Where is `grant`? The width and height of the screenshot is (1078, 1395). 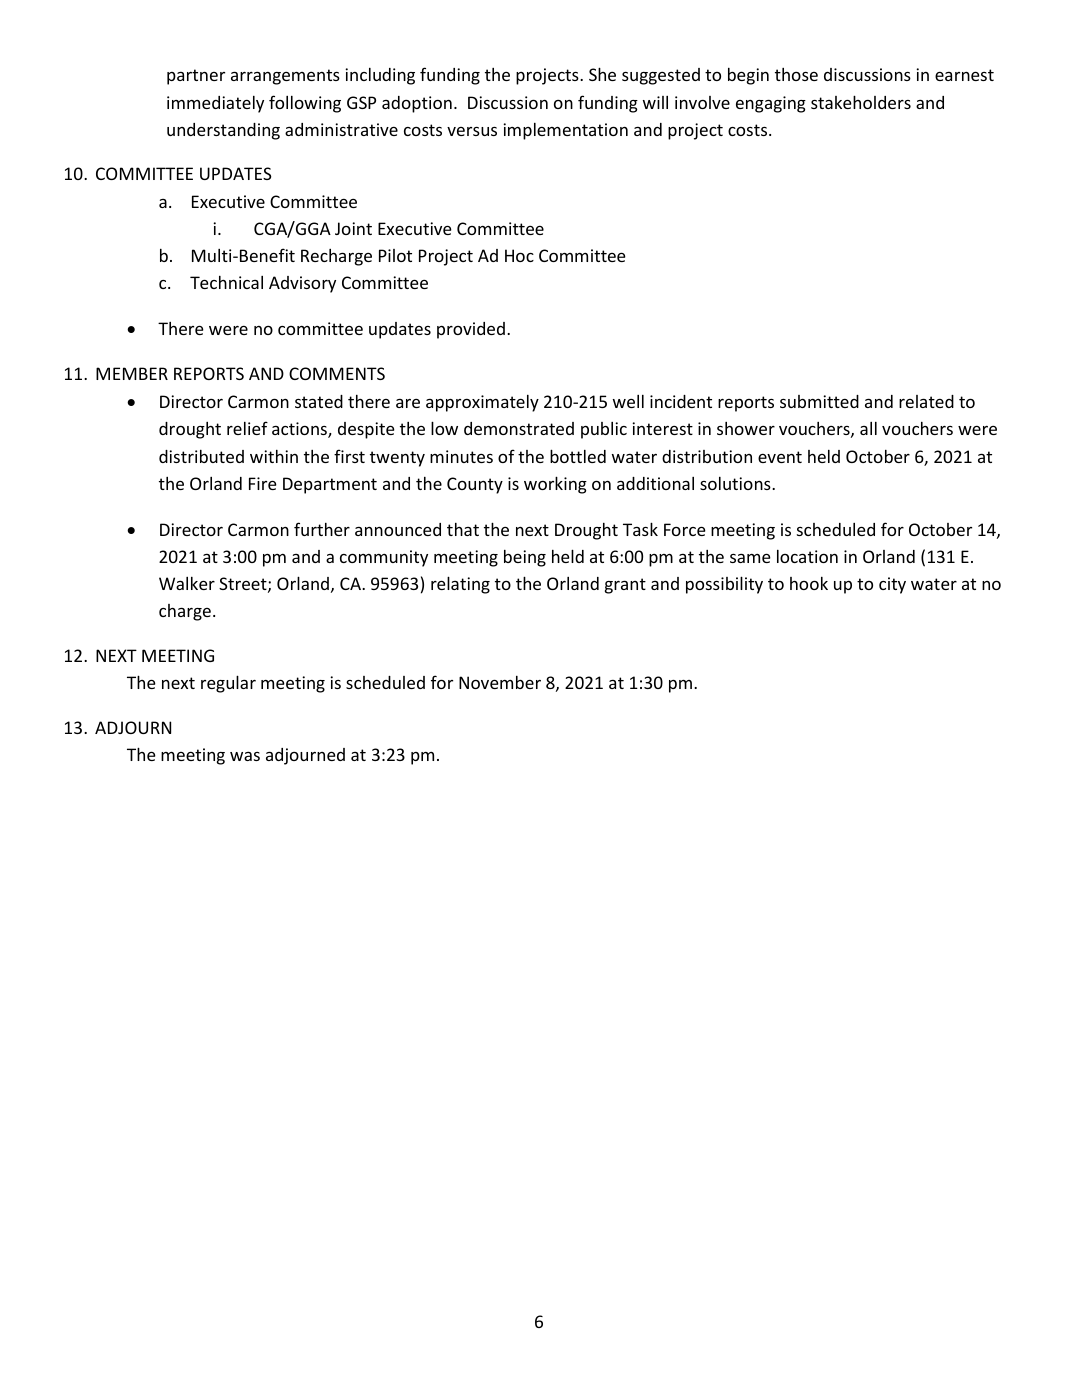
grant is located at coordinates (625, 586).
